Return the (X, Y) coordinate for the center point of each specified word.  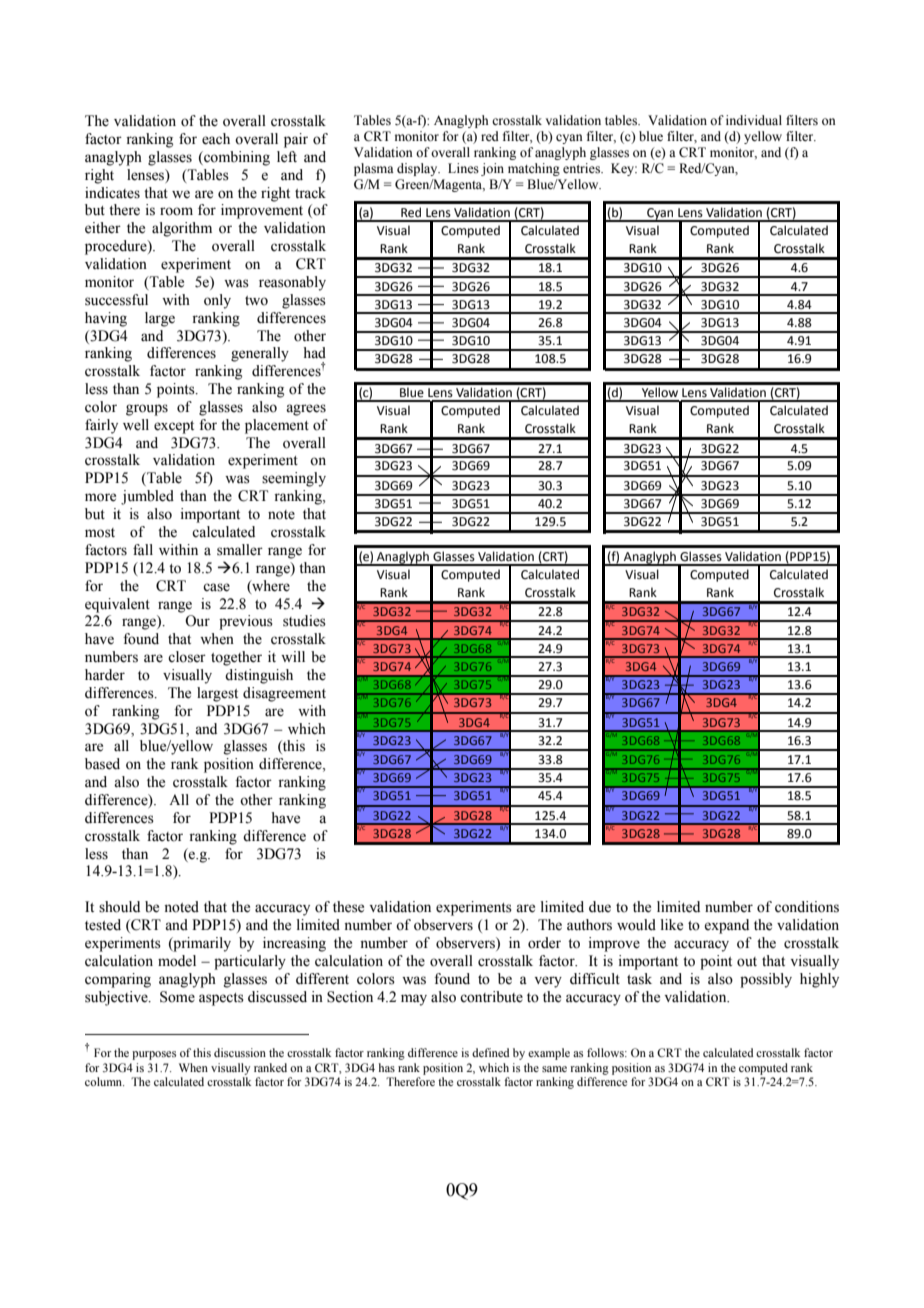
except (174, 427)
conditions (807, 907)
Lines (463, 168)
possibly (766, 980)
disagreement (284, 694)
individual (754, 120)
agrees (306, 410)
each (216, 139)
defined (490, 1052)
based (102, 764)
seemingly (294, 479)
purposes (154, 1055)
